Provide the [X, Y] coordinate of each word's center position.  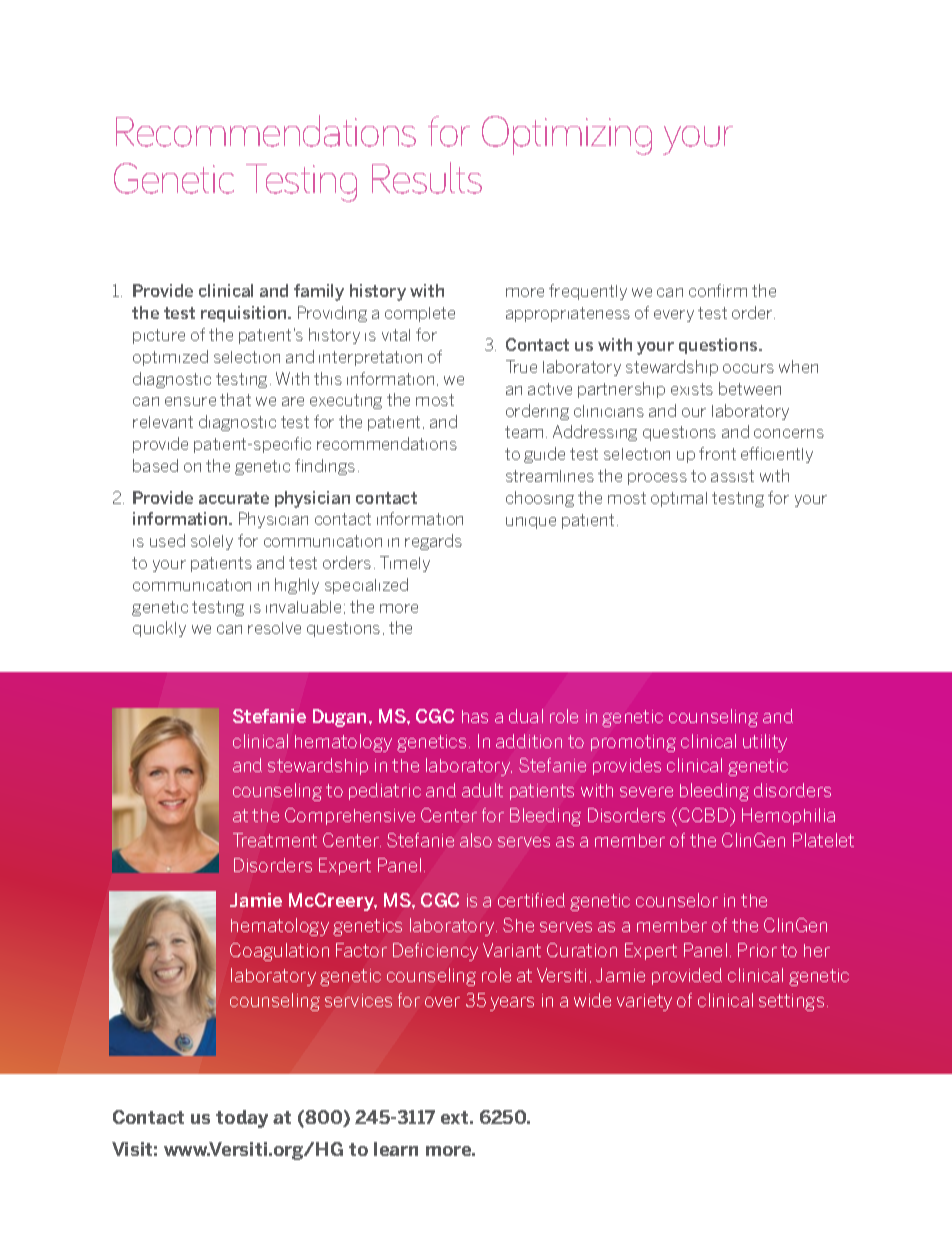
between [750, 388]
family [319, 292]
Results [427, 178]
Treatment [275, 840]
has [475, 716]
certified [531, 900]
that [235, 399]
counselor [677, 900]
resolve [274, 628]
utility [765, 743]
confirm [718, 290]
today [242, 1119]
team [524, 432]
